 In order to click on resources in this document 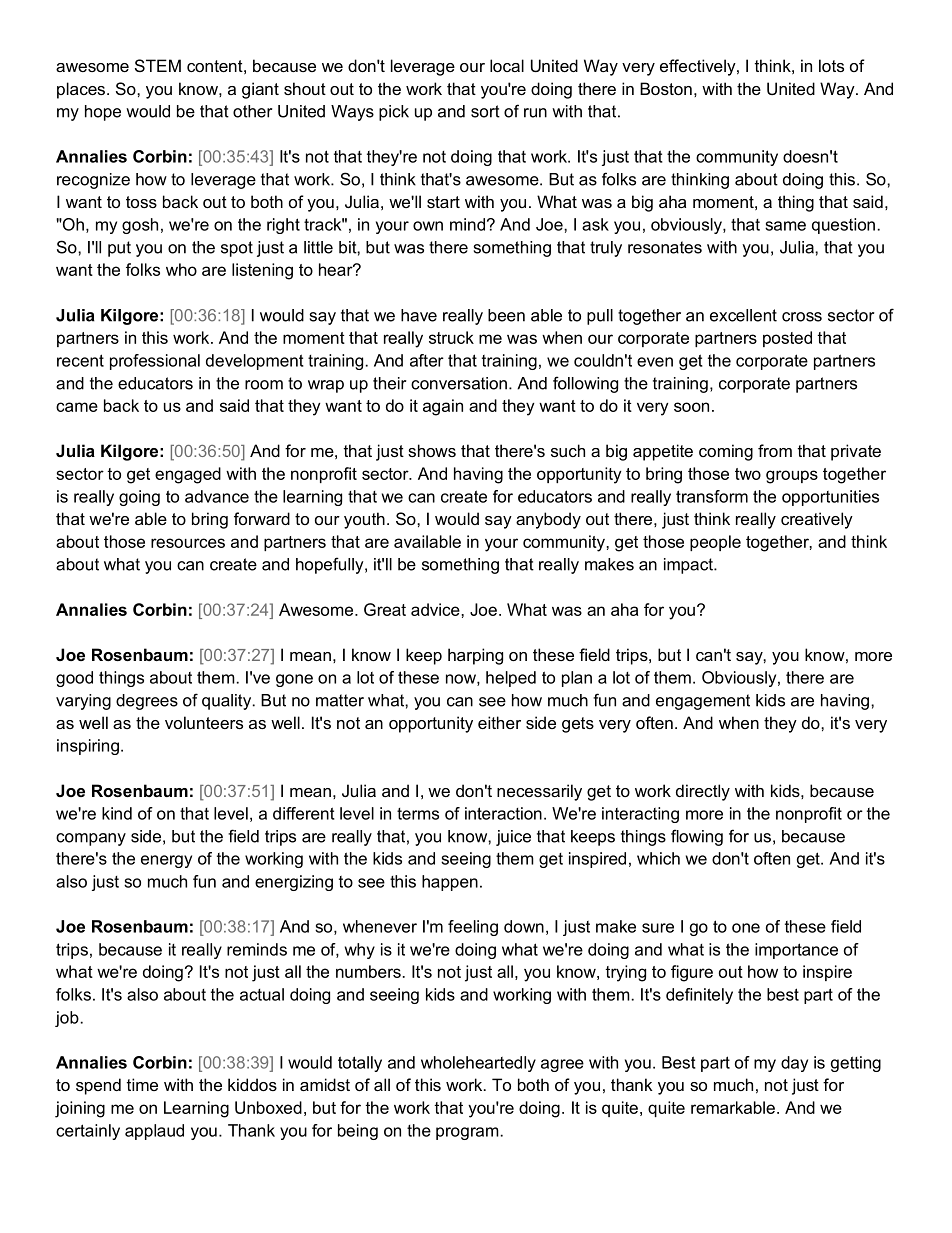, I will do `click(188, 543)`.
